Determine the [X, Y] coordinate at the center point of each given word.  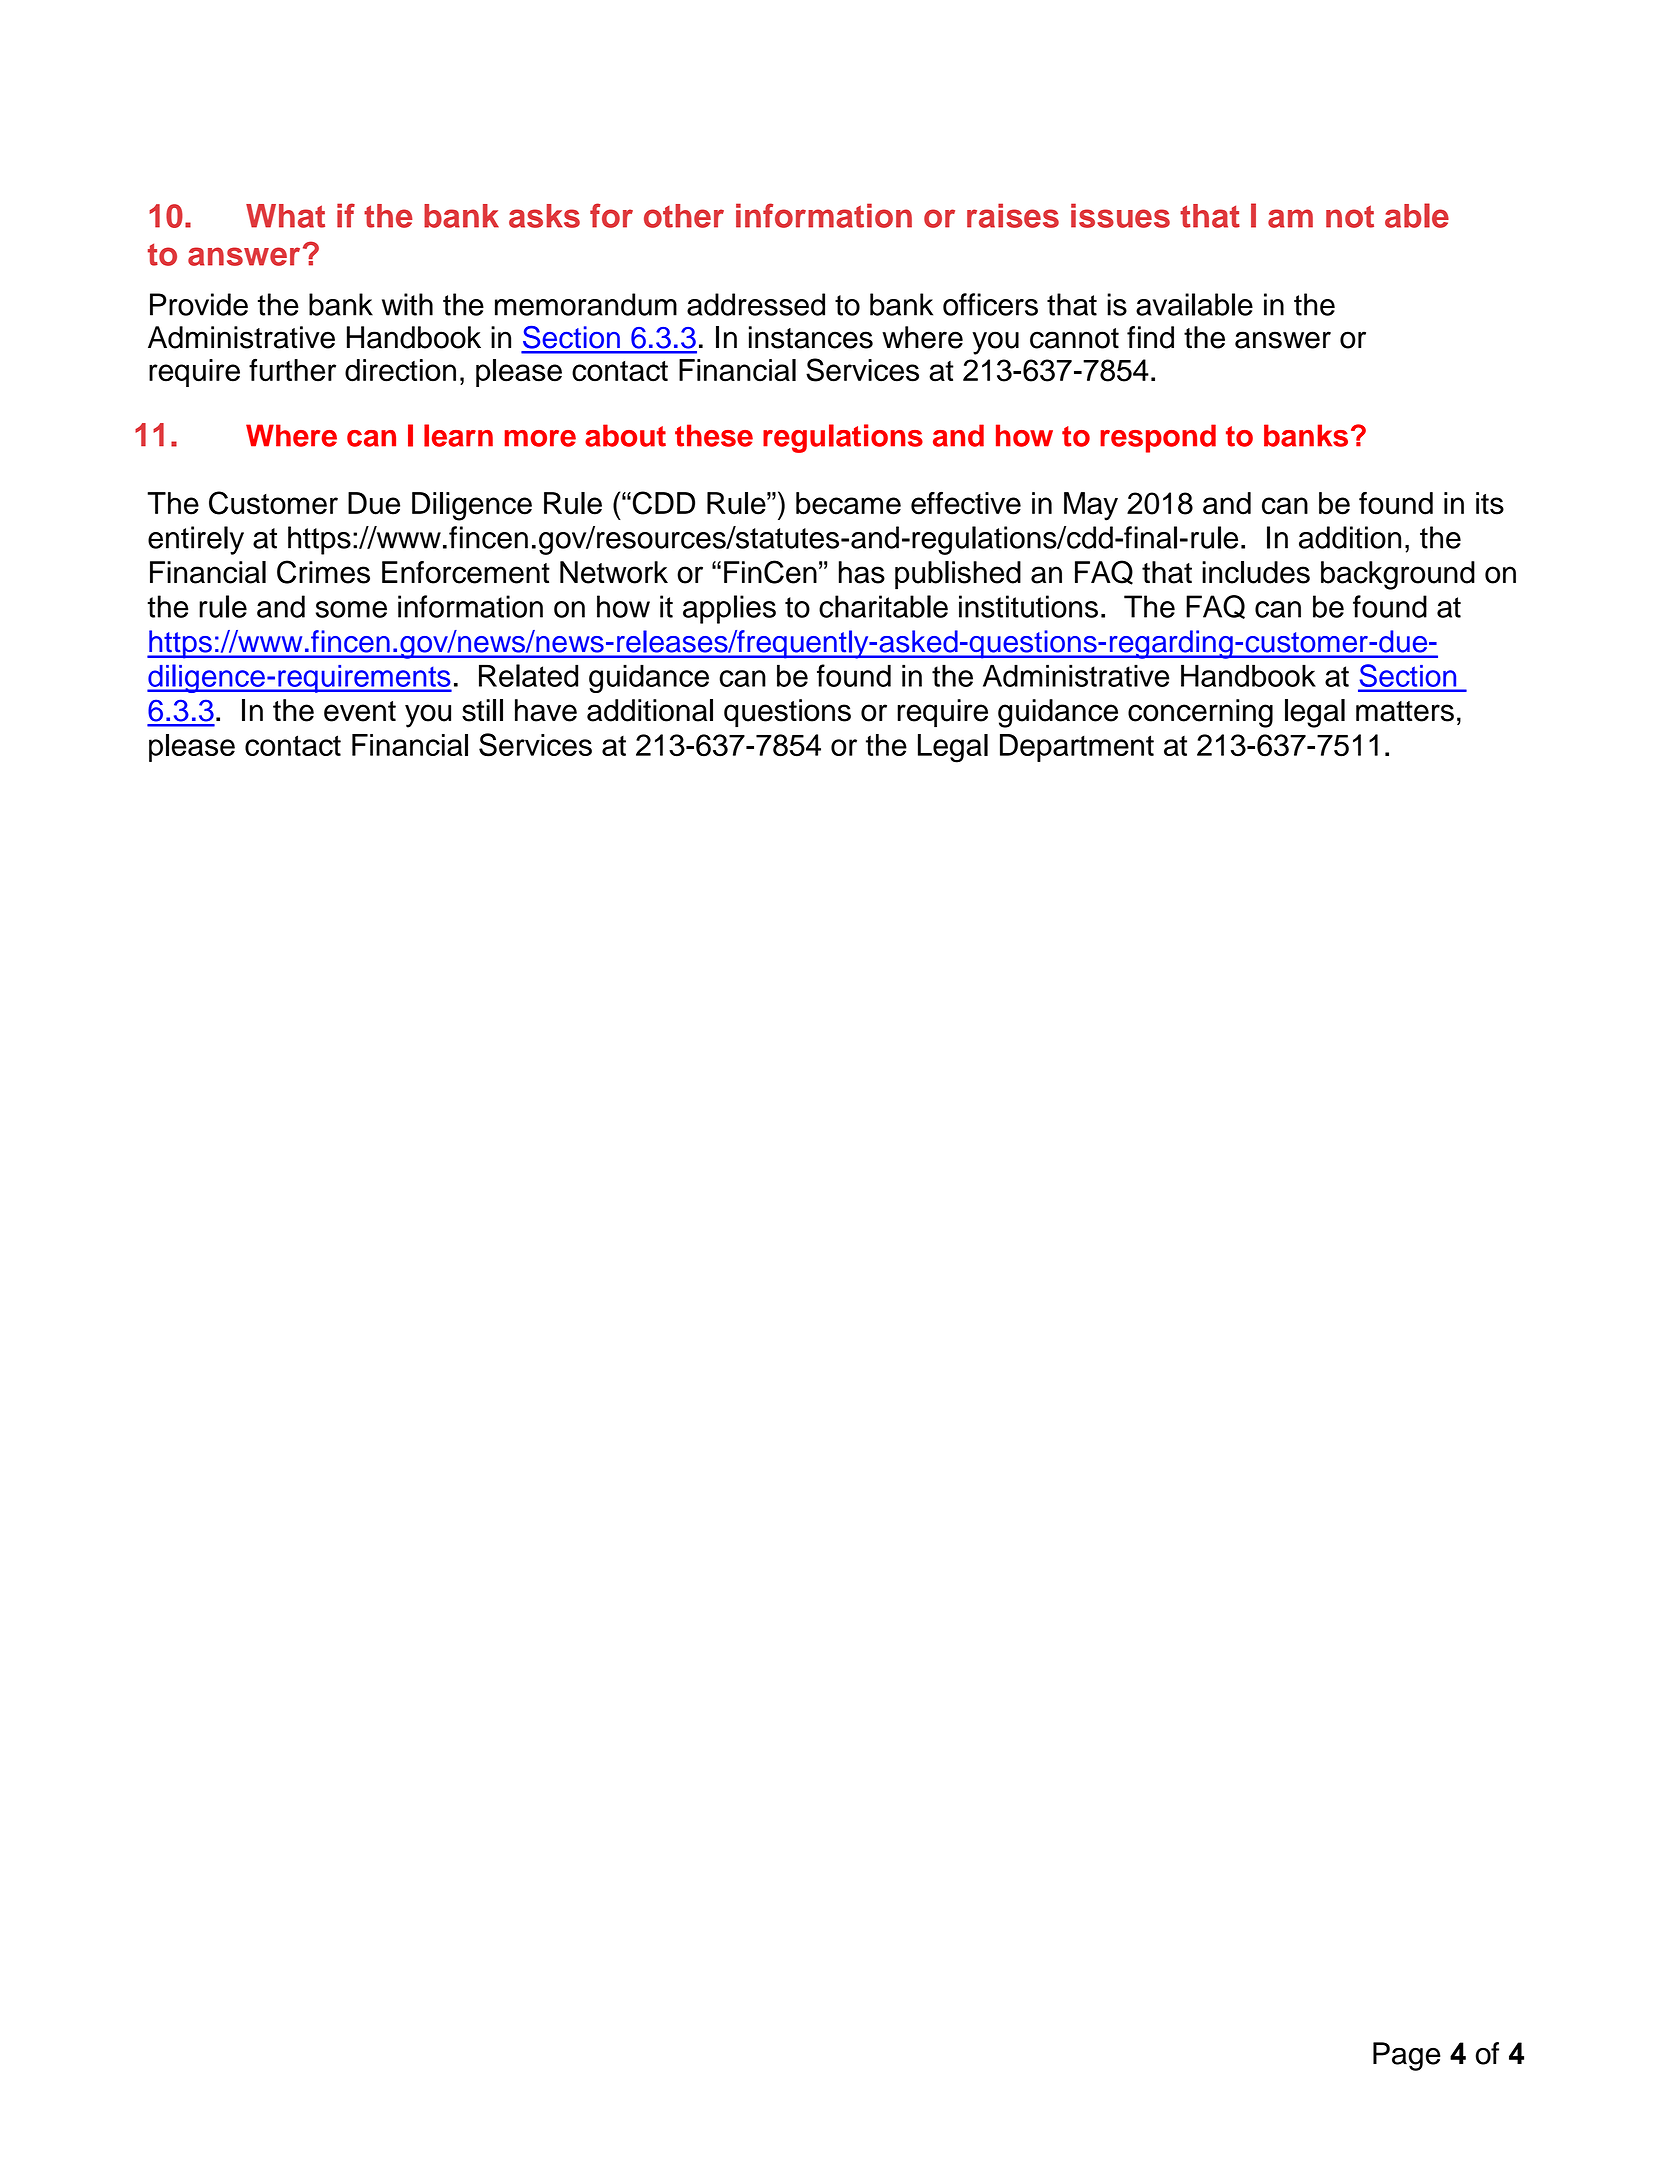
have [546, 710]
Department [1077, 748]
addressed [756, 304]
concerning [1200, 713]
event [360, 711]
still [482, 710]
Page [1407, 2056]
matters [1405, 711]
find [1150, 337]
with [407, 304]
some [351, 609]
